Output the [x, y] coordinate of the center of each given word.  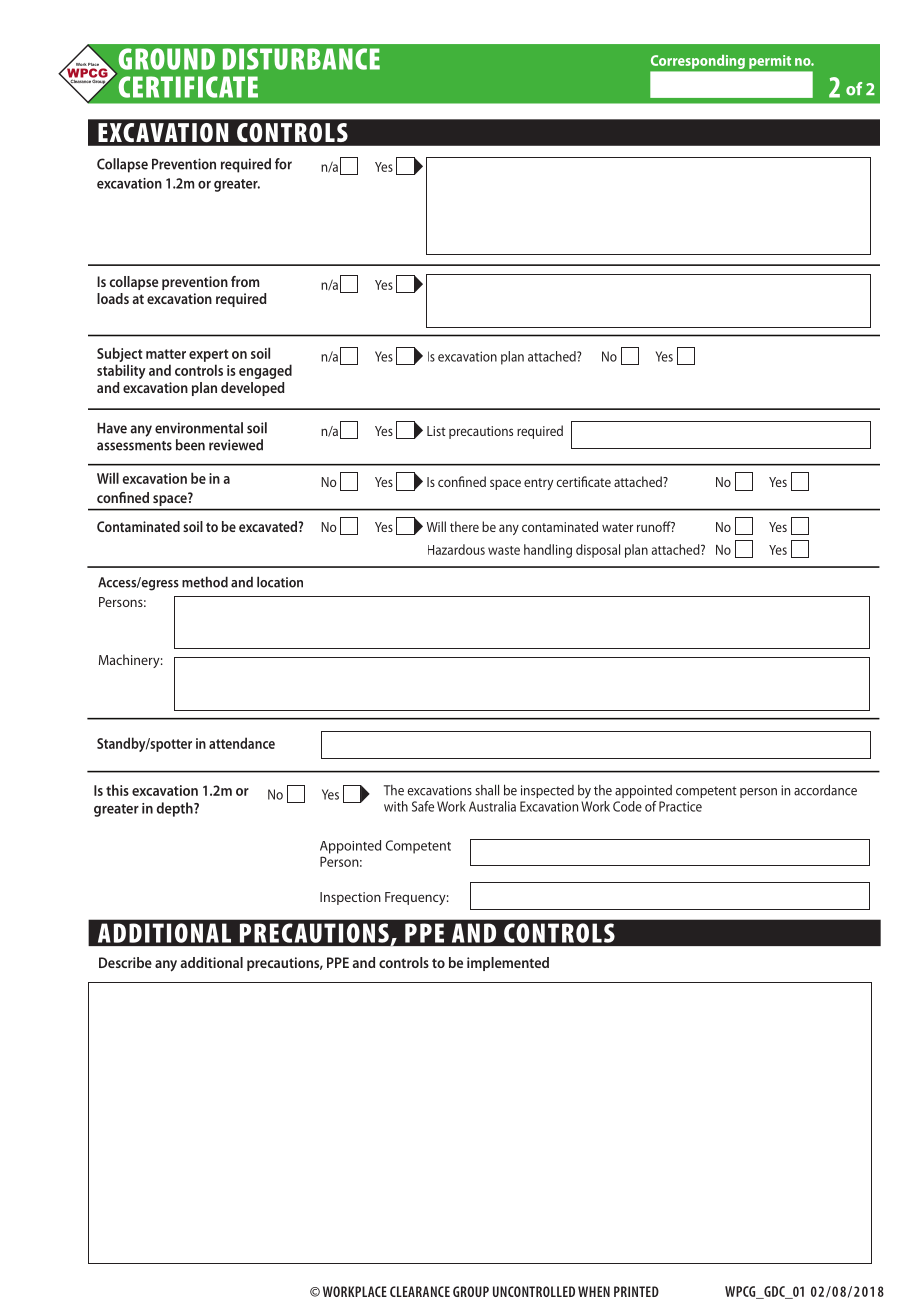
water [617, 527]
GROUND [167, 59]
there [464, 526]
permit [770, 62]
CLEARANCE [420, 1291]
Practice [680, 806]
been [190, 445]
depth [176, 809]
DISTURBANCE [301, 59]
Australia [492, 806]
